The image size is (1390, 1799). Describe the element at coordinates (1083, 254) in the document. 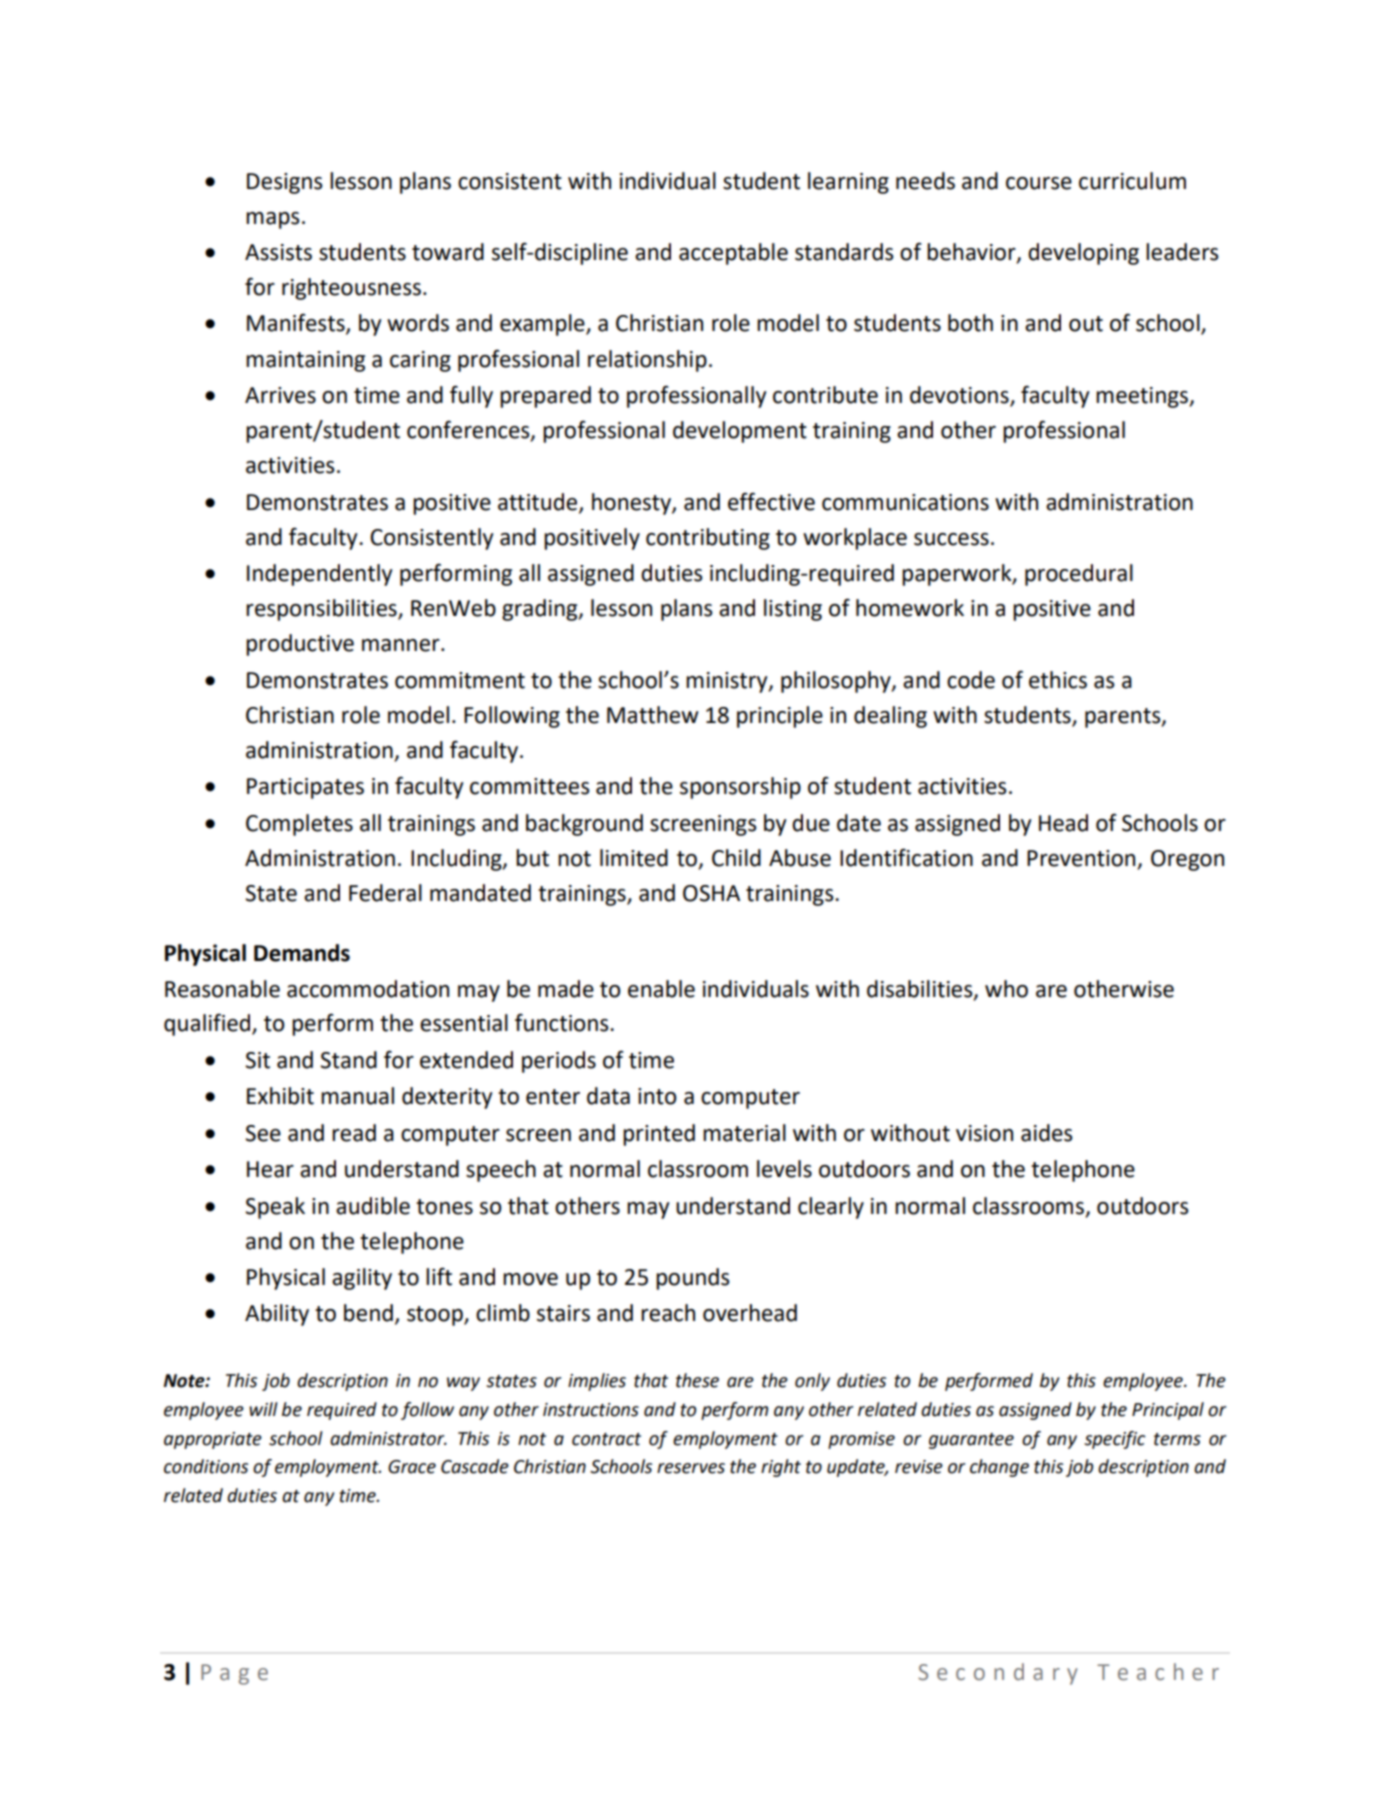

I see `developing` at that location.
